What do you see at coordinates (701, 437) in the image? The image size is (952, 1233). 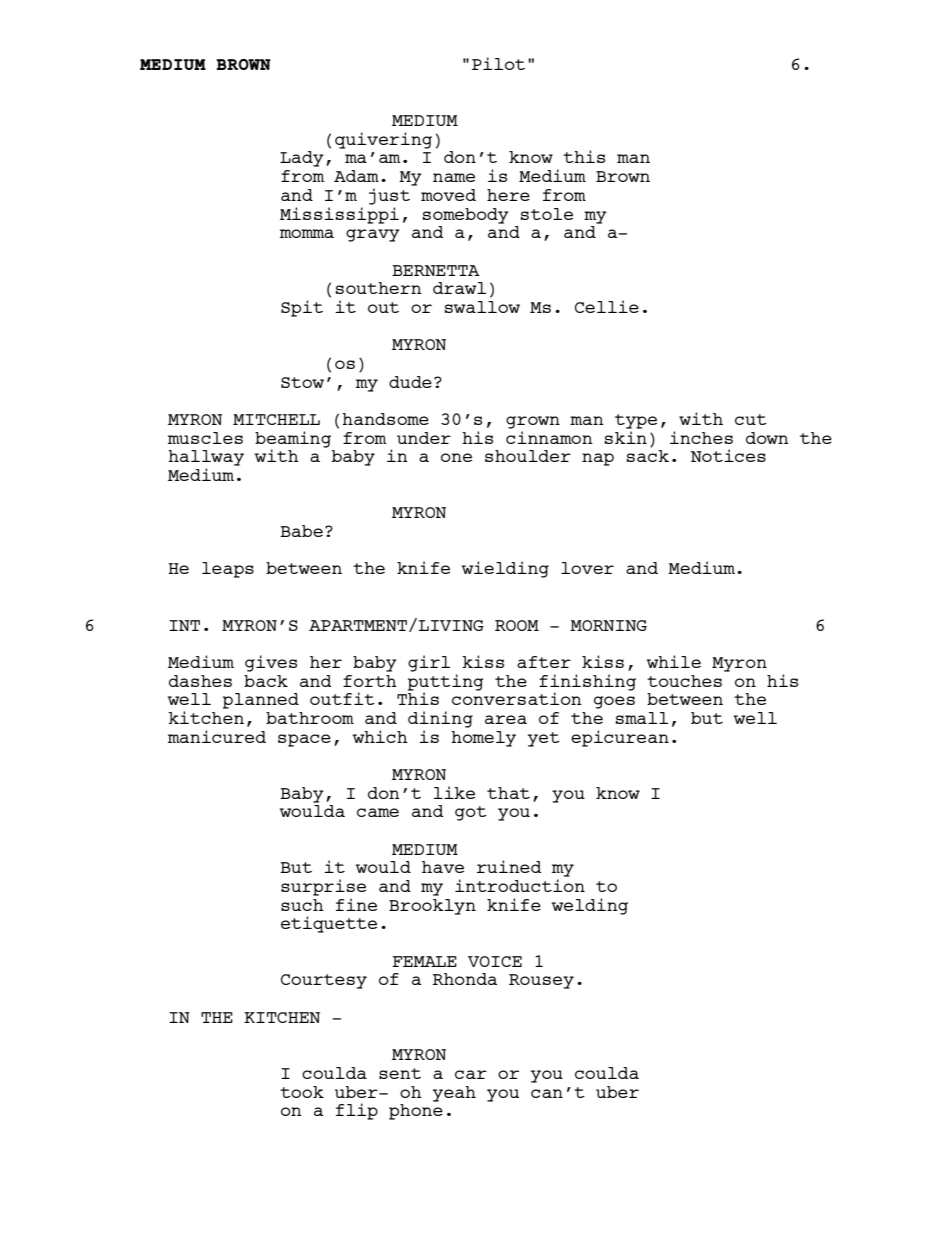 I see `inches` at bounding box center [701, 437].
